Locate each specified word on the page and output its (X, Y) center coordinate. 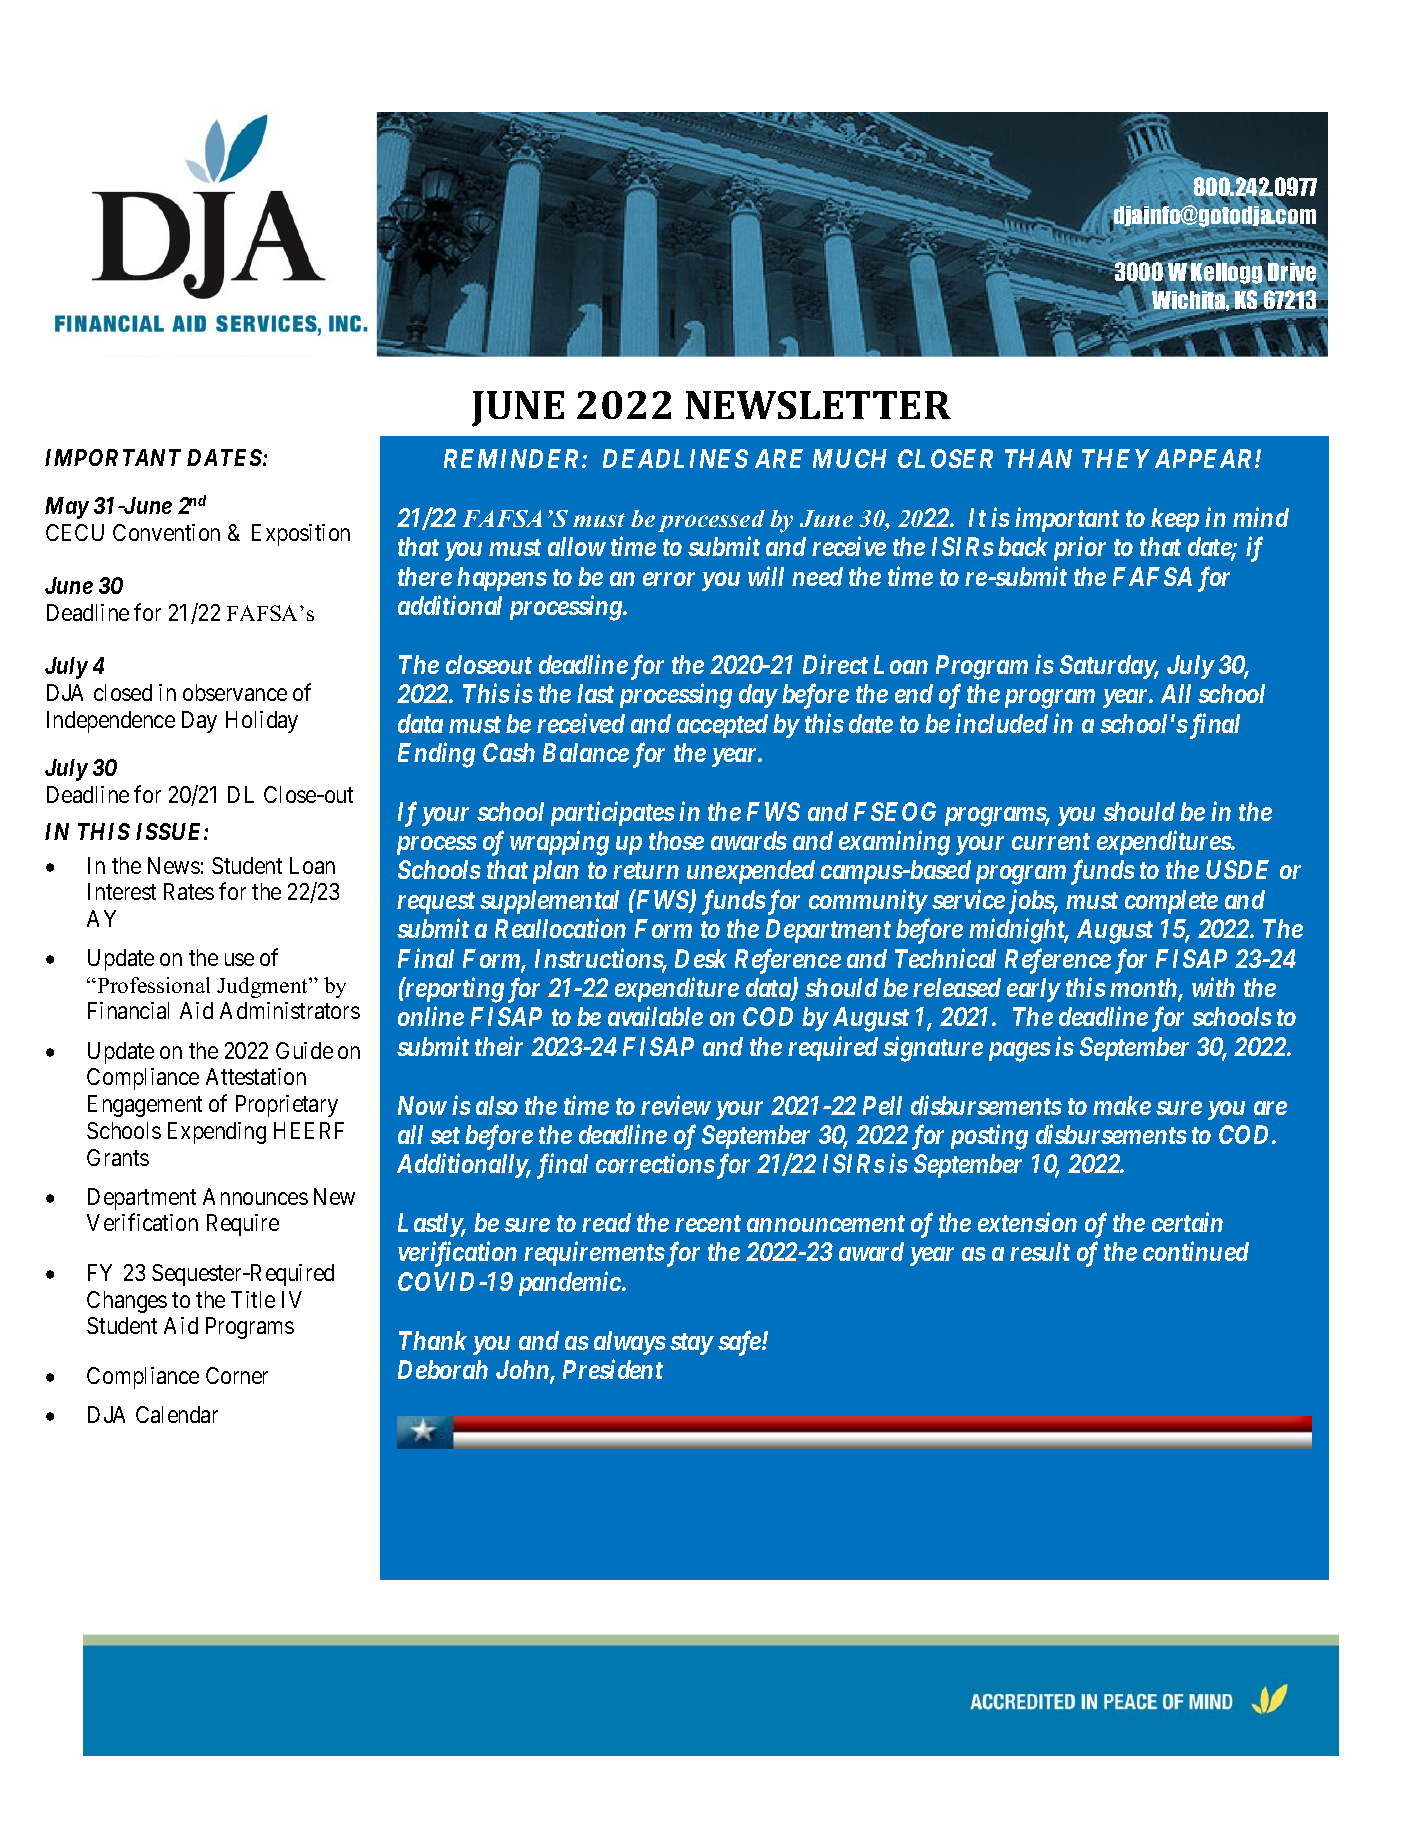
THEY (1116, 458)
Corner (237, 1375)
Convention (166, 532)
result (1040, 1251)
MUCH (850, 458)
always (630, 1343)
